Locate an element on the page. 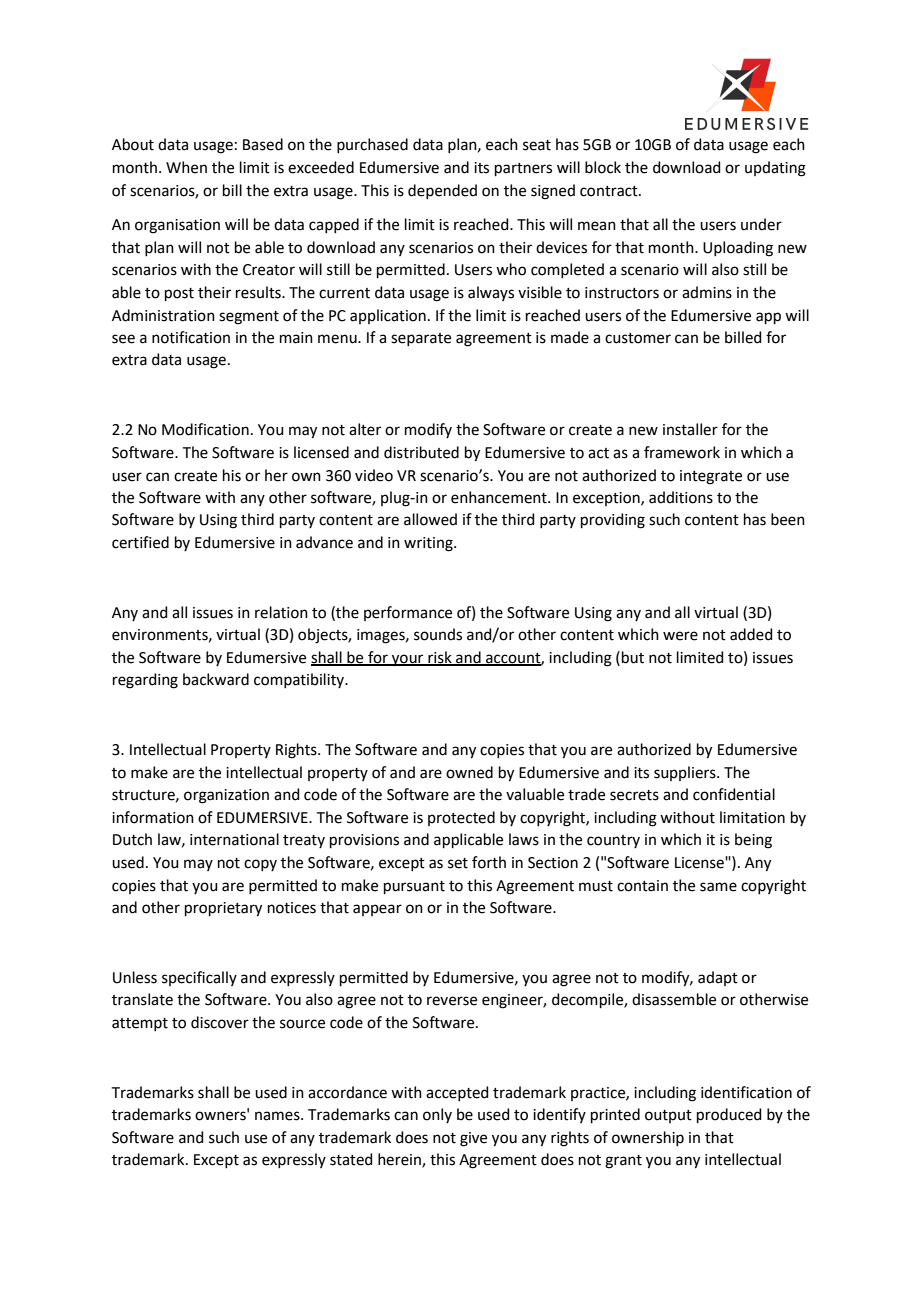 The image size is (924, 1308). allowed is located at coordinates (430, 519).
